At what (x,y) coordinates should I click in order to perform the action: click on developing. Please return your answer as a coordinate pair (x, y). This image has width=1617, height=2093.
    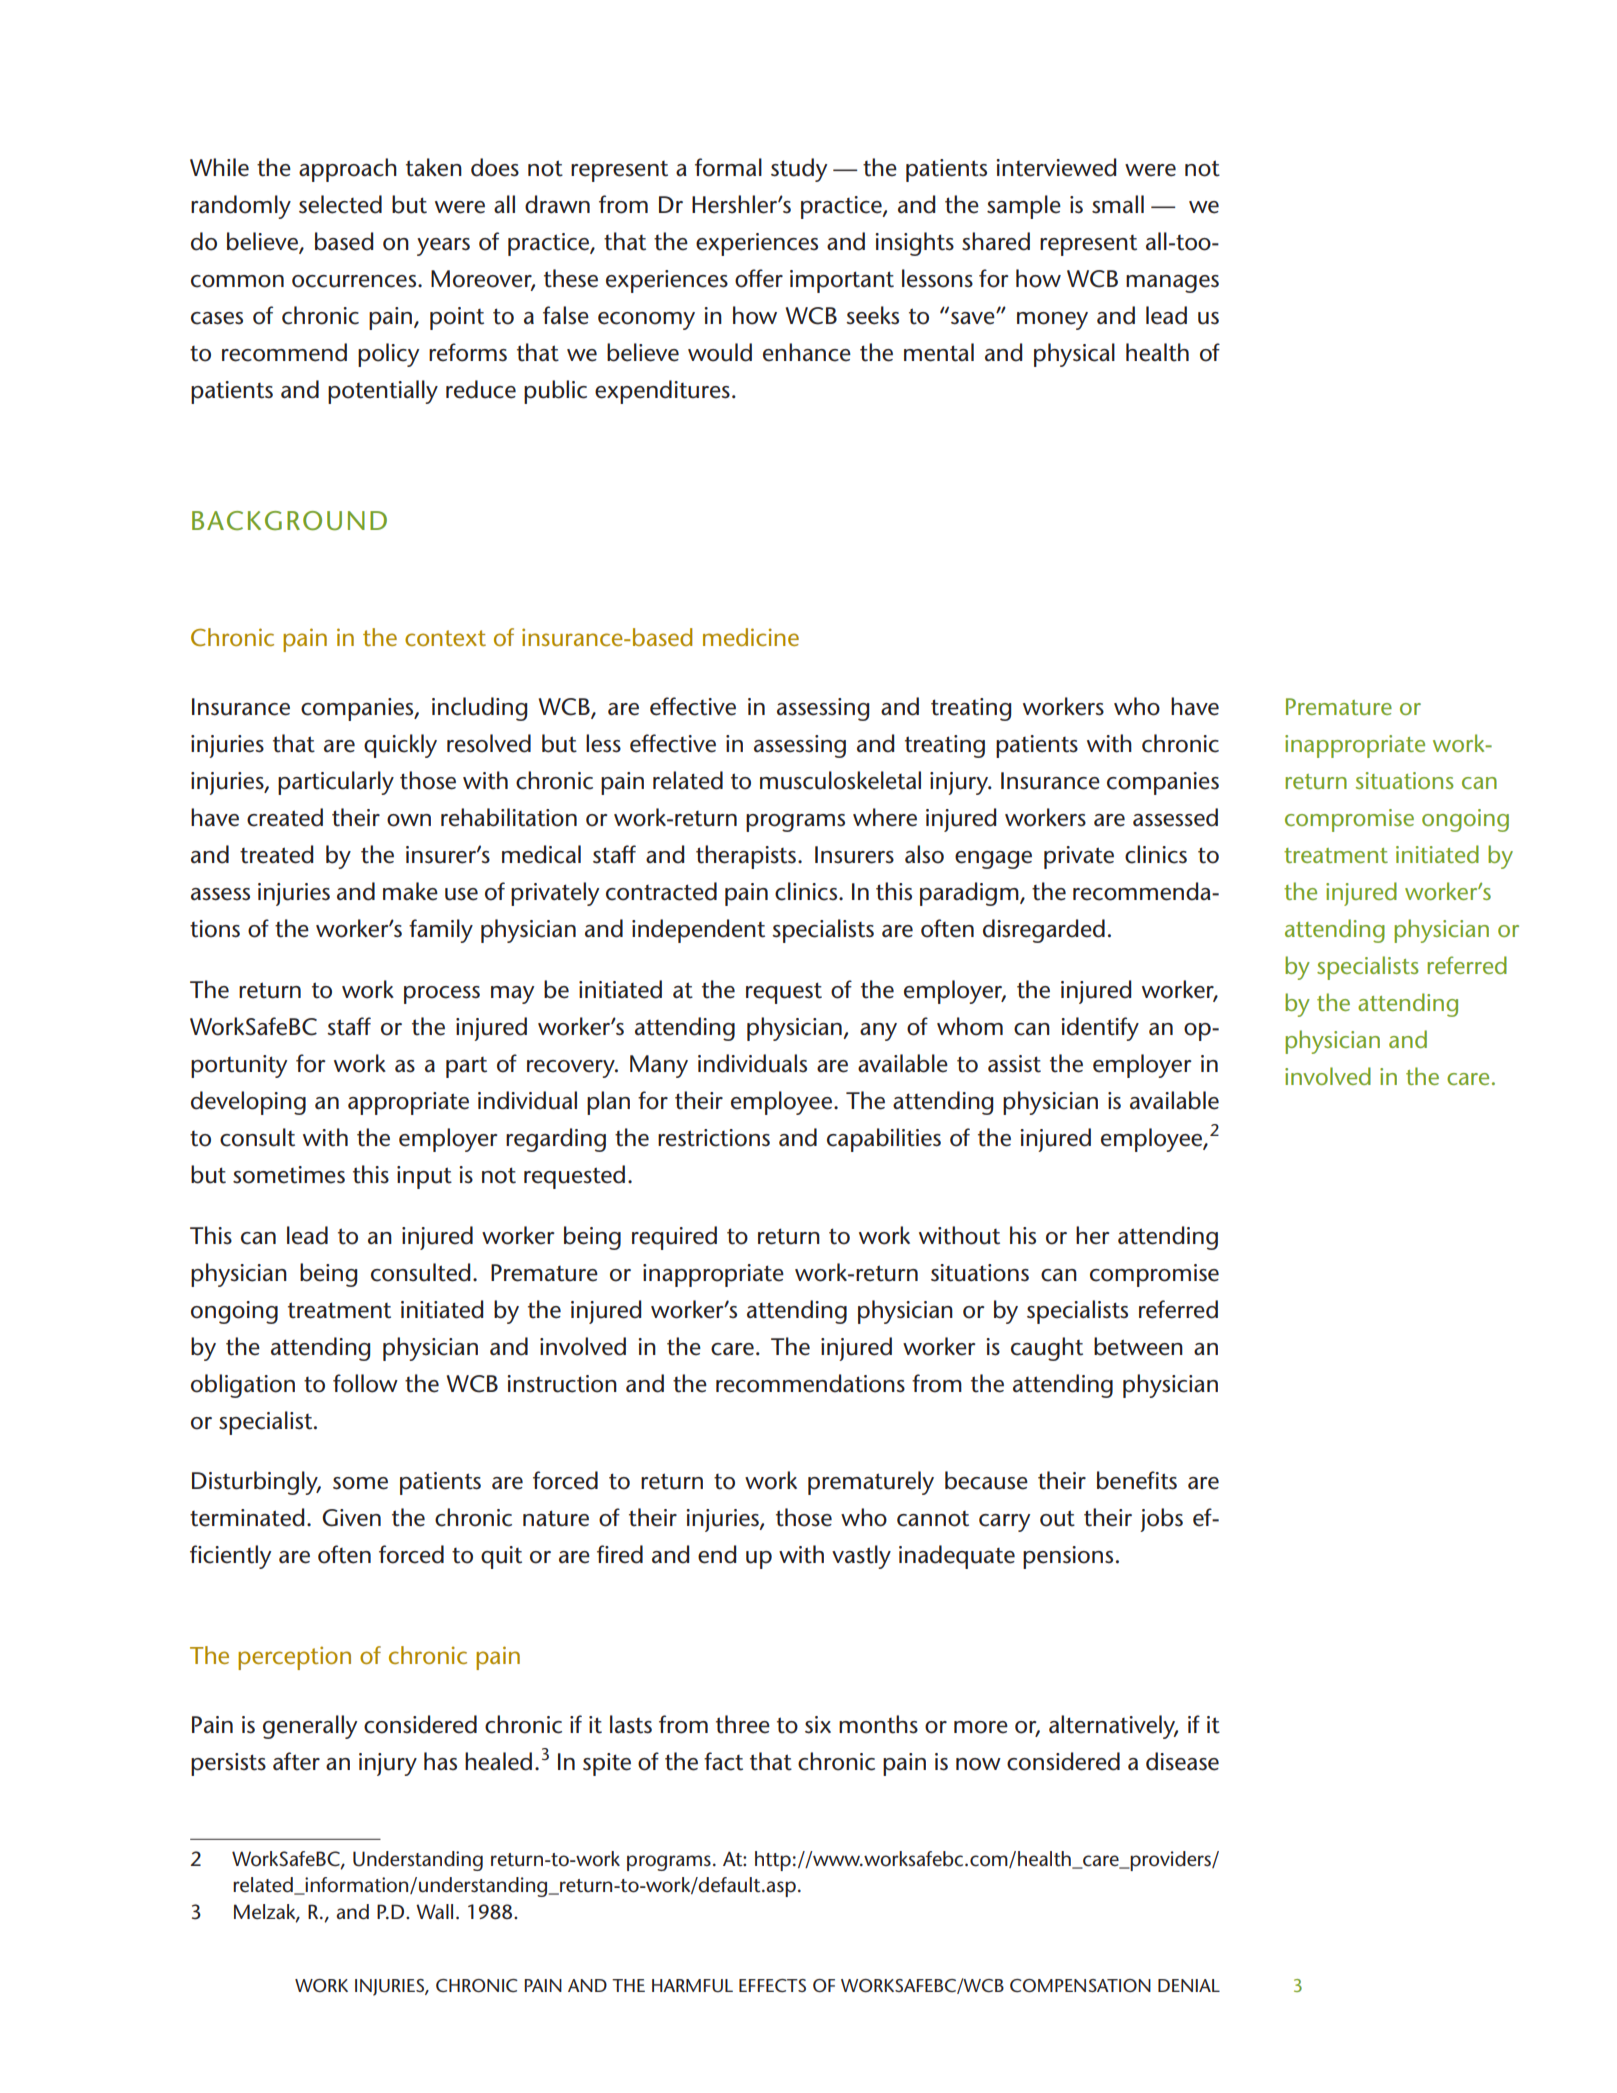
    Looking at the image, I should click on (248, 1103).
